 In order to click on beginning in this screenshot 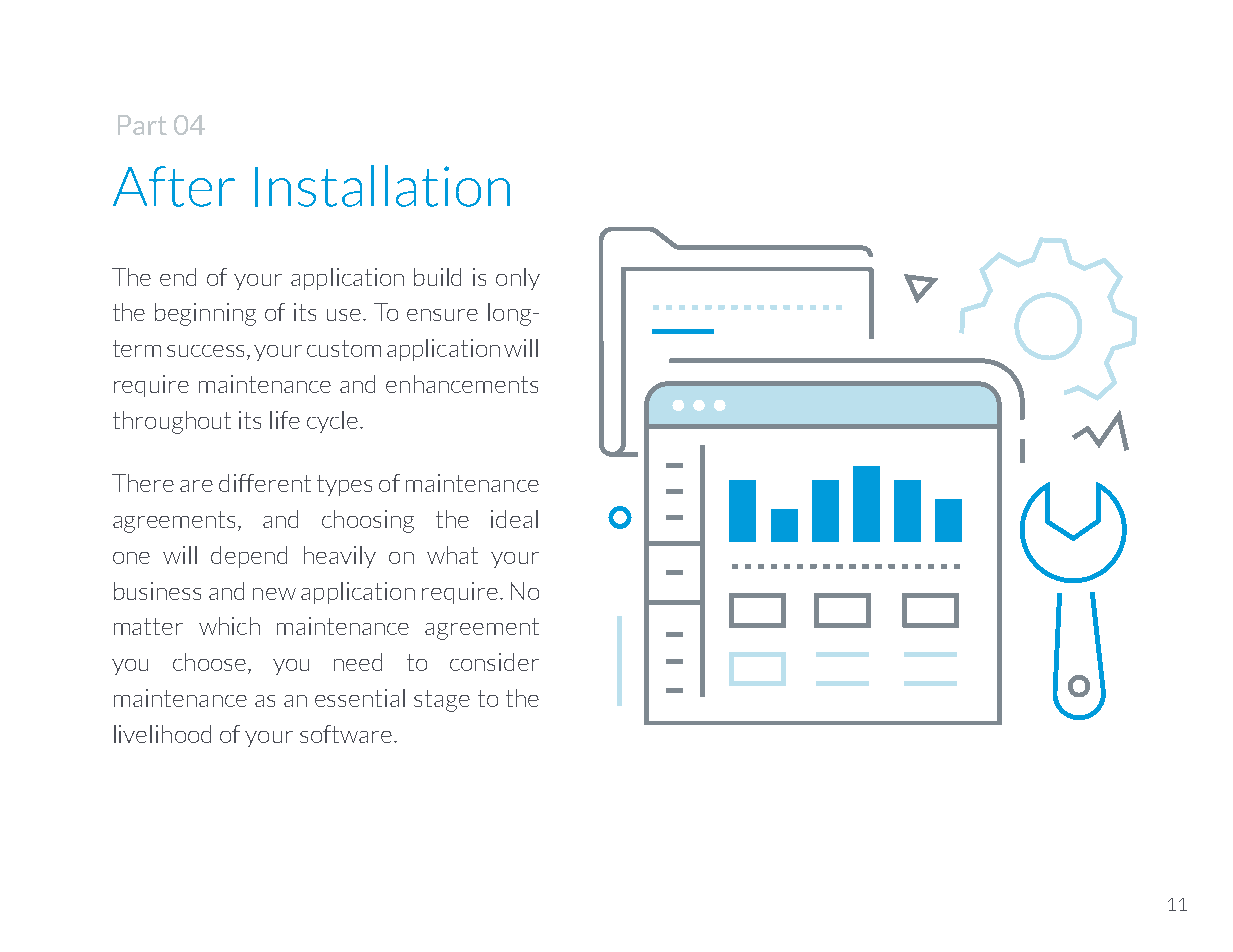, I will do `click(205, 314)`.
